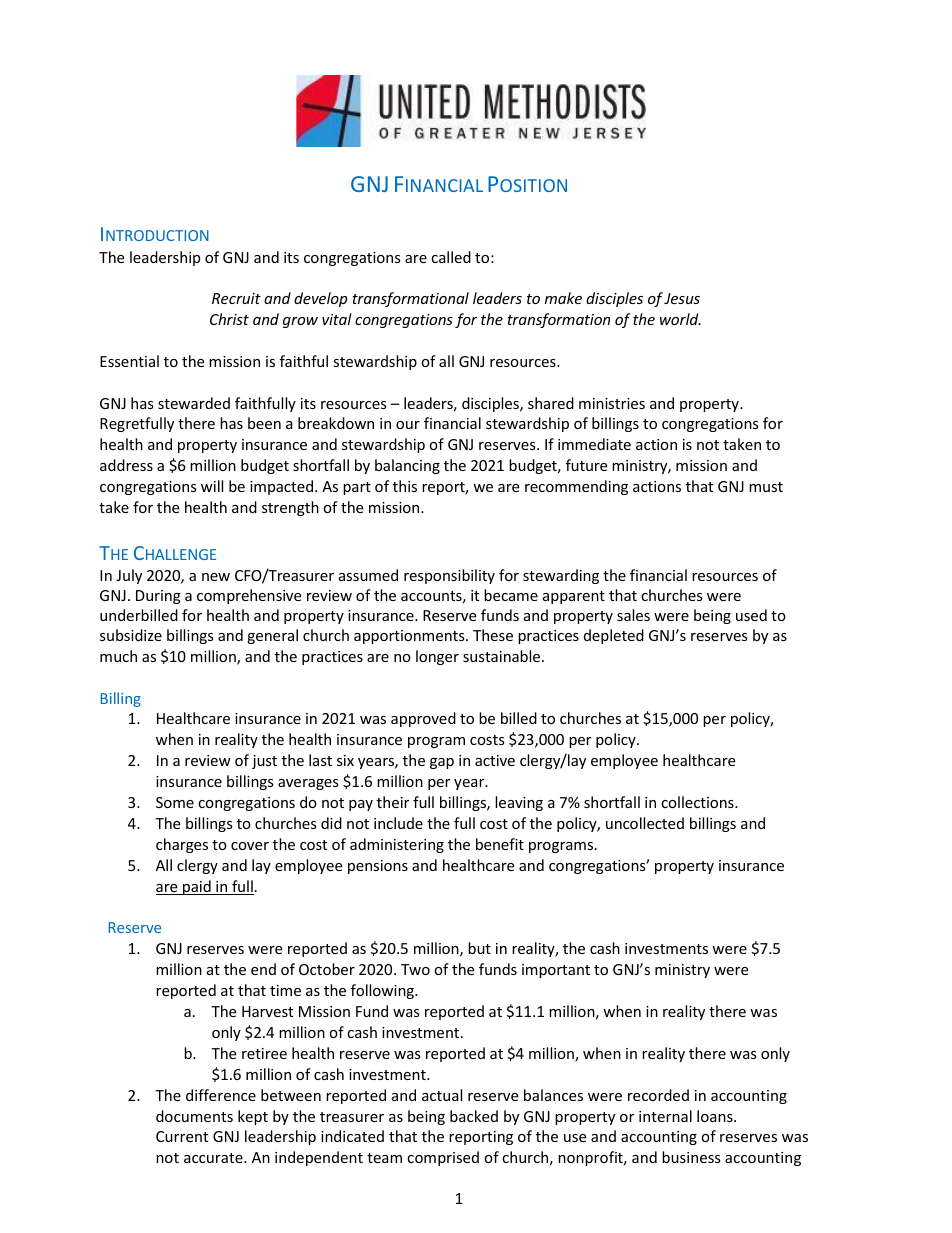 The height and width of the screenshot is (1233, 952). What do you see at coordinates (216, 577) in the screenshot?
I see `new` at bounding box center [216, 577].
